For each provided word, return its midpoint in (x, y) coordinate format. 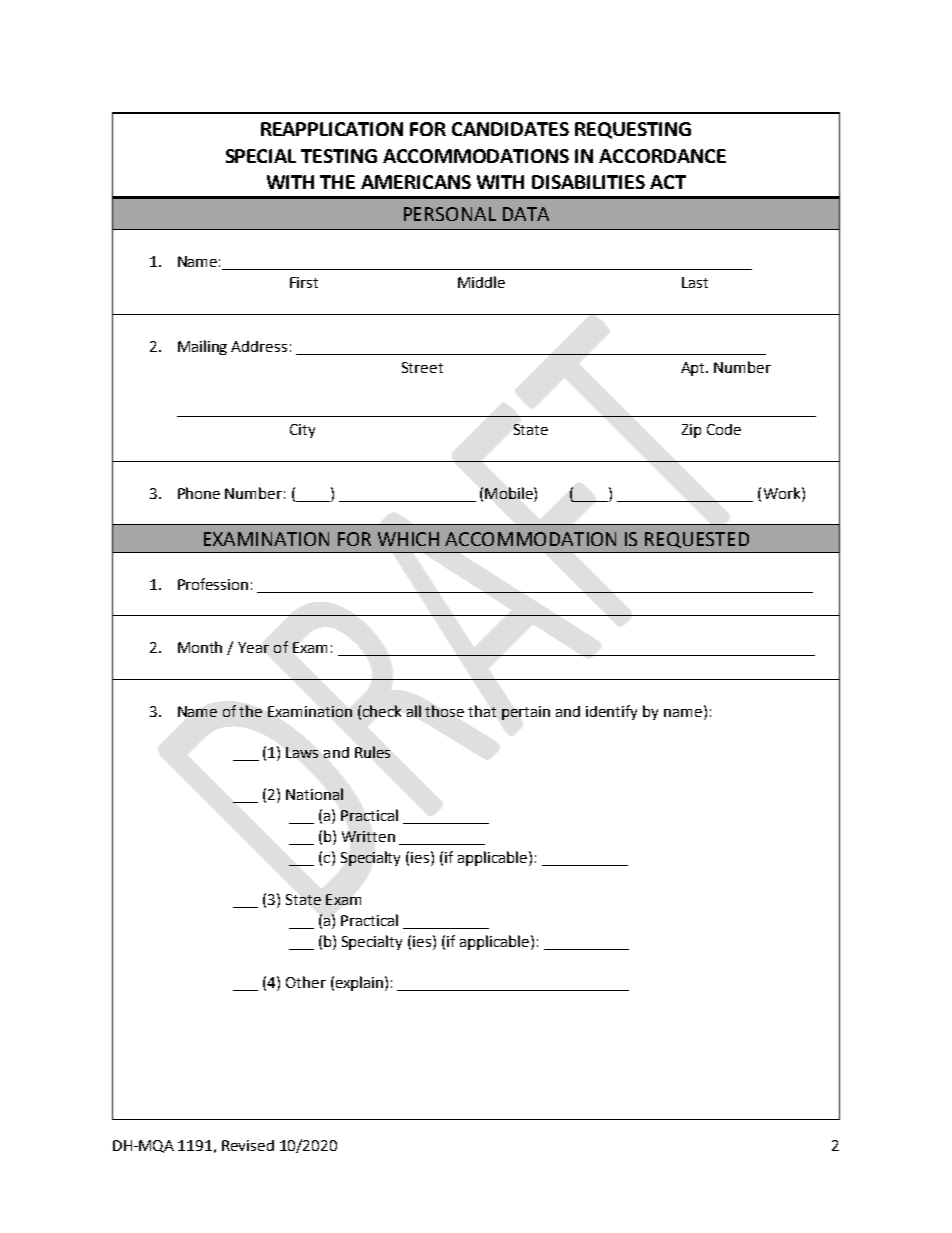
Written (368, 836)
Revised (248, 1145)
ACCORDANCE (662, 156)
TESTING (339, 156)
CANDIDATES (510, 129)
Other (306, 982)
